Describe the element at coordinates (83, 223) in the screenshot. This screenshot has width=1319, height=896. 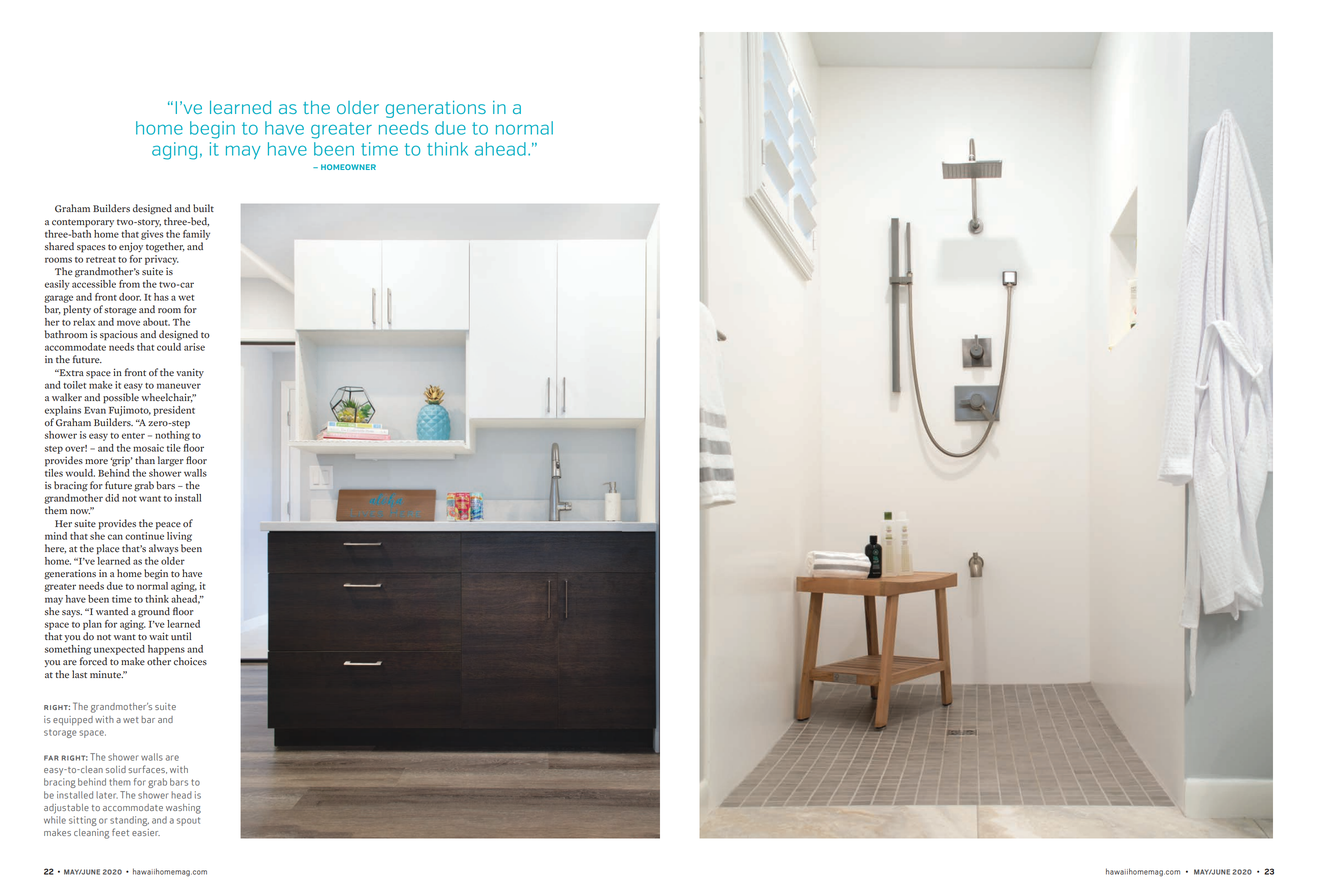
I see `contemporary` at that location.
